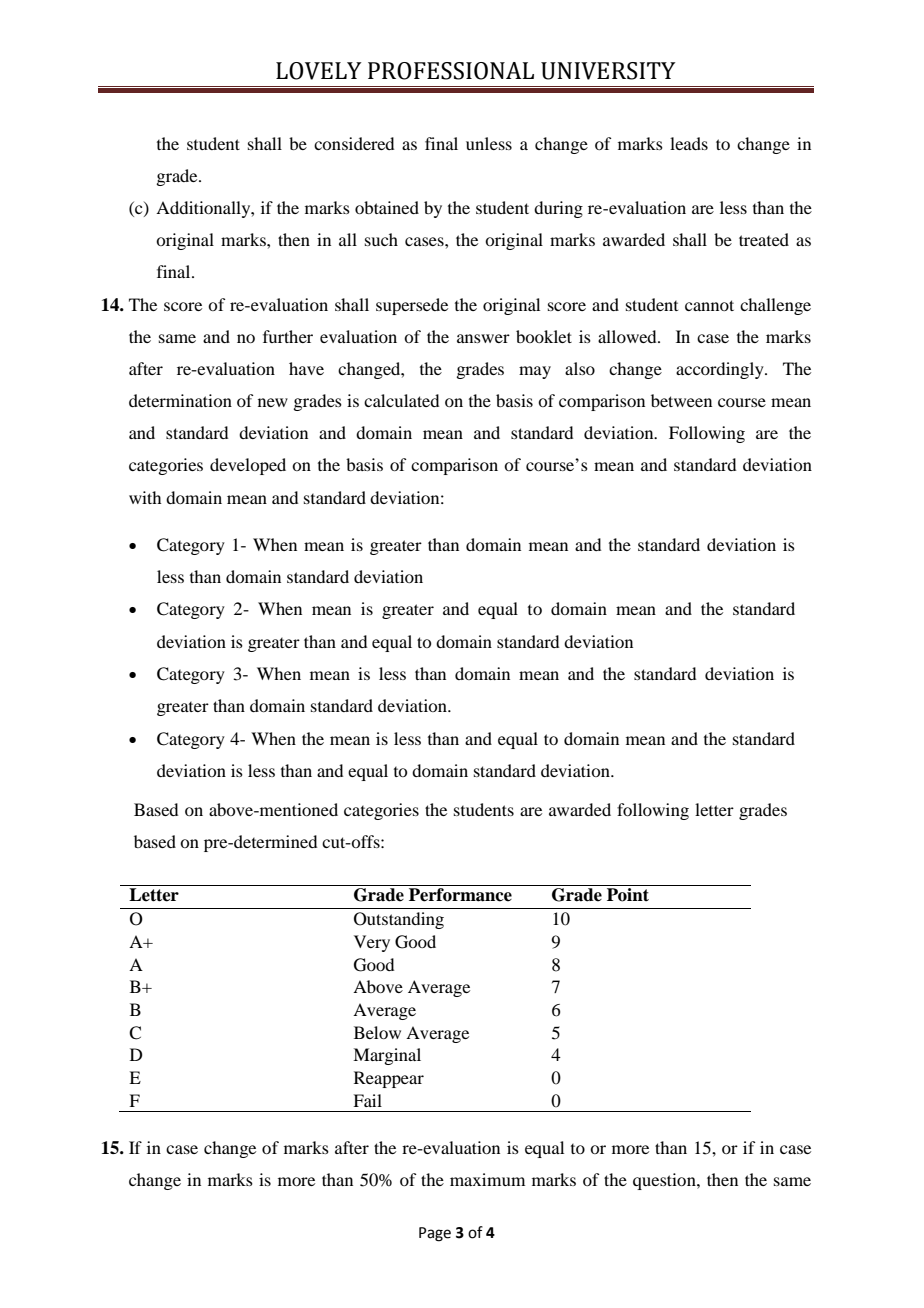 The height and width of the document is (1308, 924). I want to click on Very, so click(372, 943).
